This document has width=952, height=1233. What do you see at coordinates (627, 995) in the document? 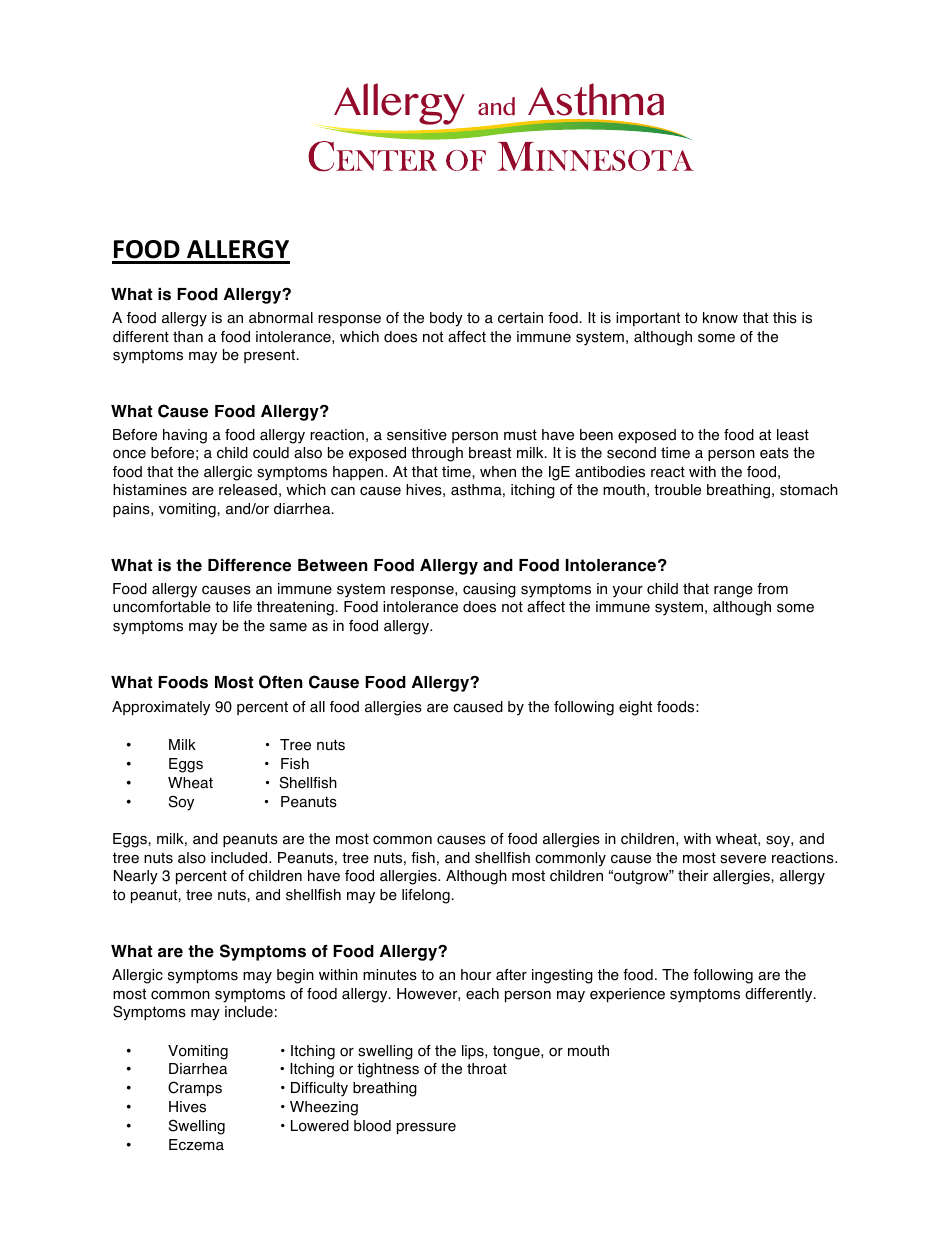
I see `experience` at bounding box center [627, 995].
